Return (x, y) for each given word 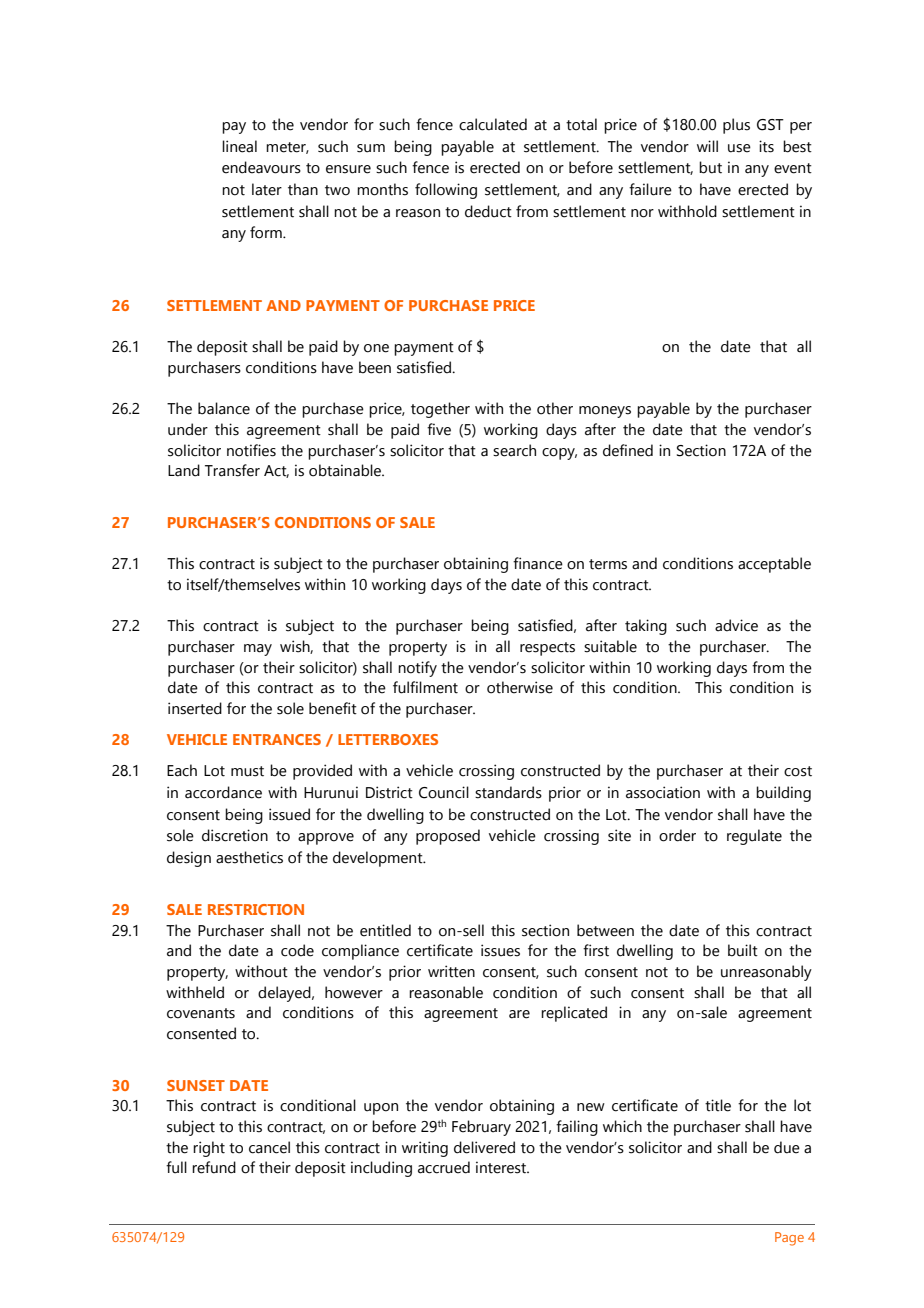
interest (502, 1167)
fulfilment (425, 687)
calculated (493, 124)
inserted (195, 708)
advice (736, 625)
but (710, 167)
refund (214, 1167)
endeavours (261, 167)
